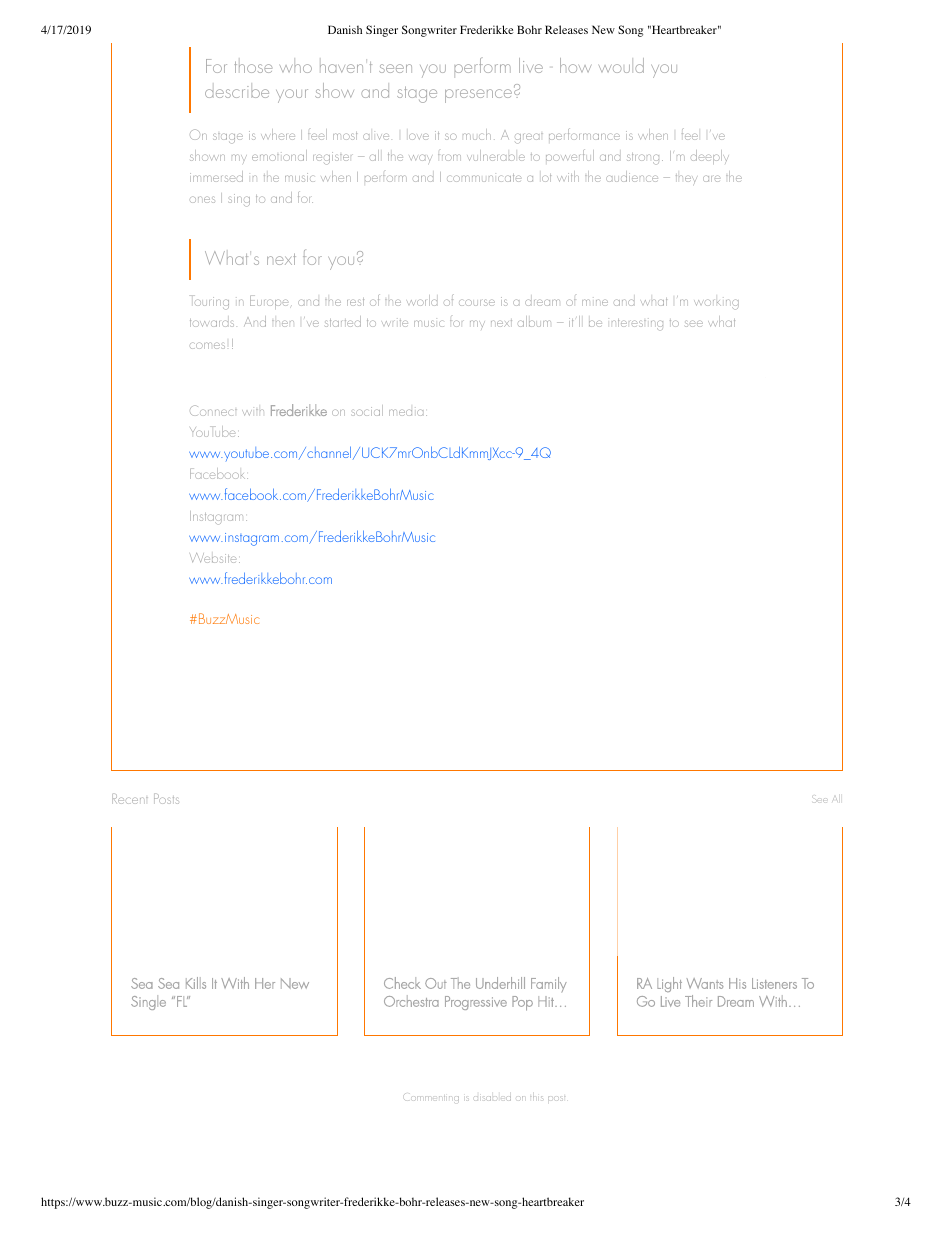  What do you see at coordinates (500, 983) in the screenshot?
I see `Underhill` at bounding box center [500, 983].
